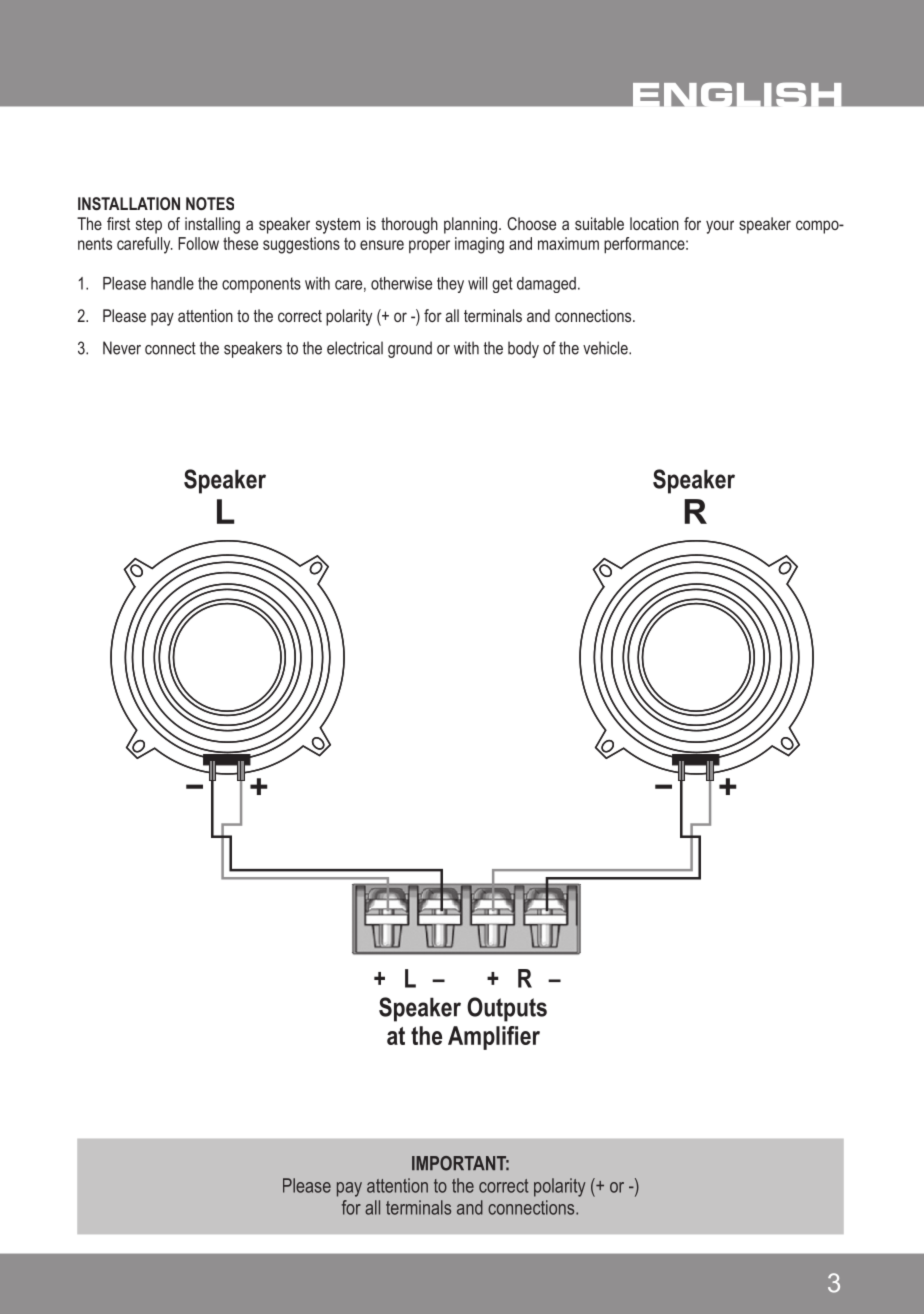 This screenshot has height=1314, width=924. Describe the element at coordinates (494, 1038) in the screenshot. I see `Amplifier` at that location.
